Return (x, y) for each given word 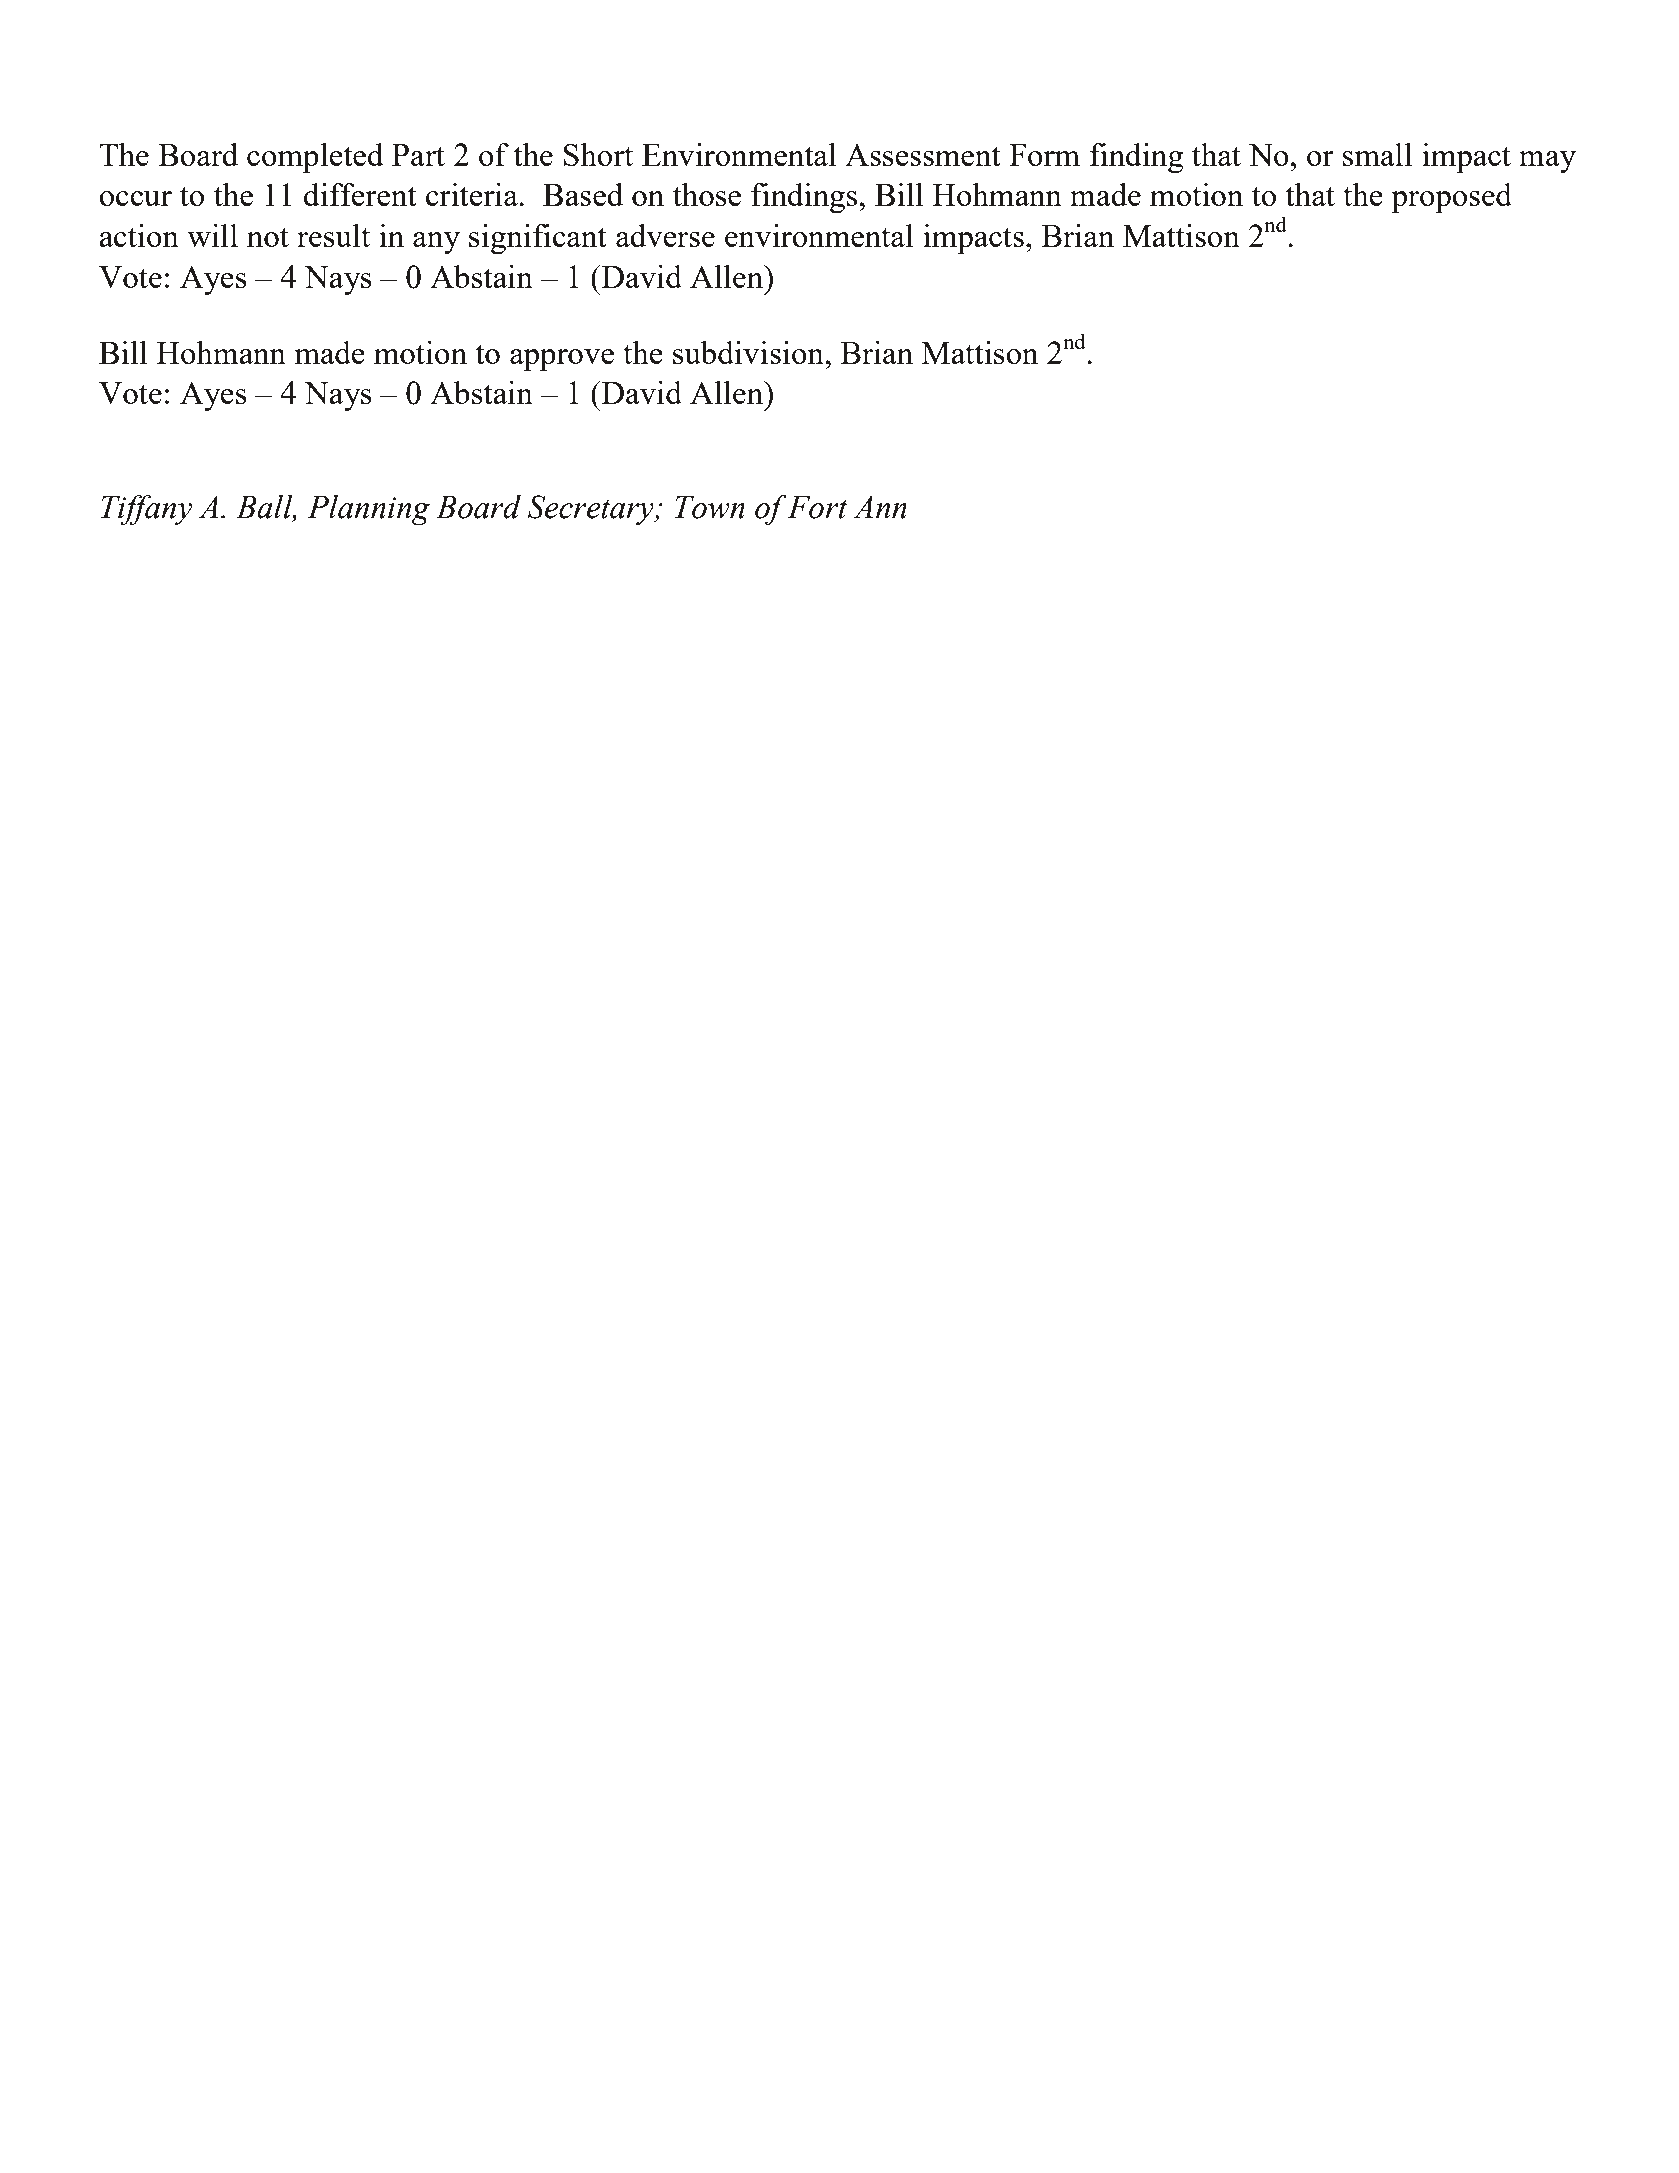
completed (315, 158)
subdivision (749, 352)
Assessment (923, 155)
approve (562, 360)
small (1377, 154)
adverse (665, 235)
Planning (368, 510)
